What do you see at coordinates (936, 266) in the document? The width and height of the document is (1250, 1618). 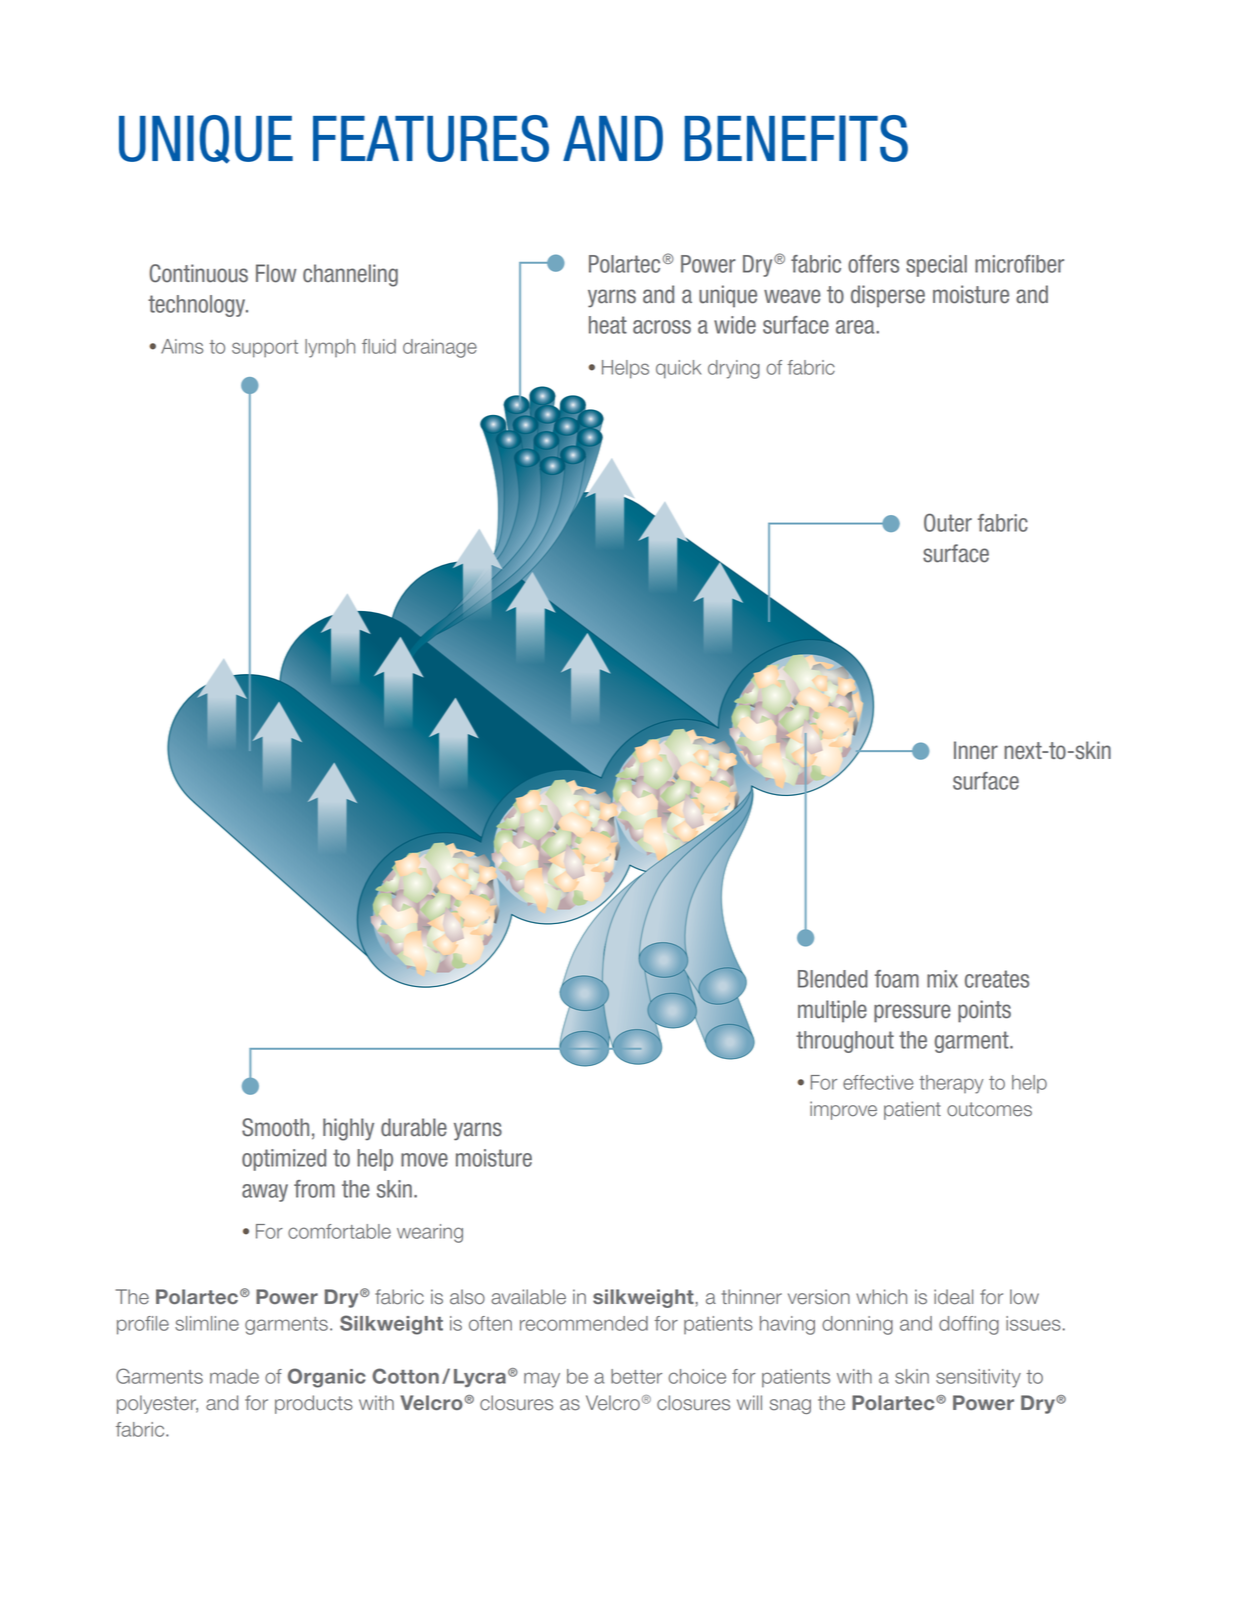 I see `special` at bounding box center [936, 266].
